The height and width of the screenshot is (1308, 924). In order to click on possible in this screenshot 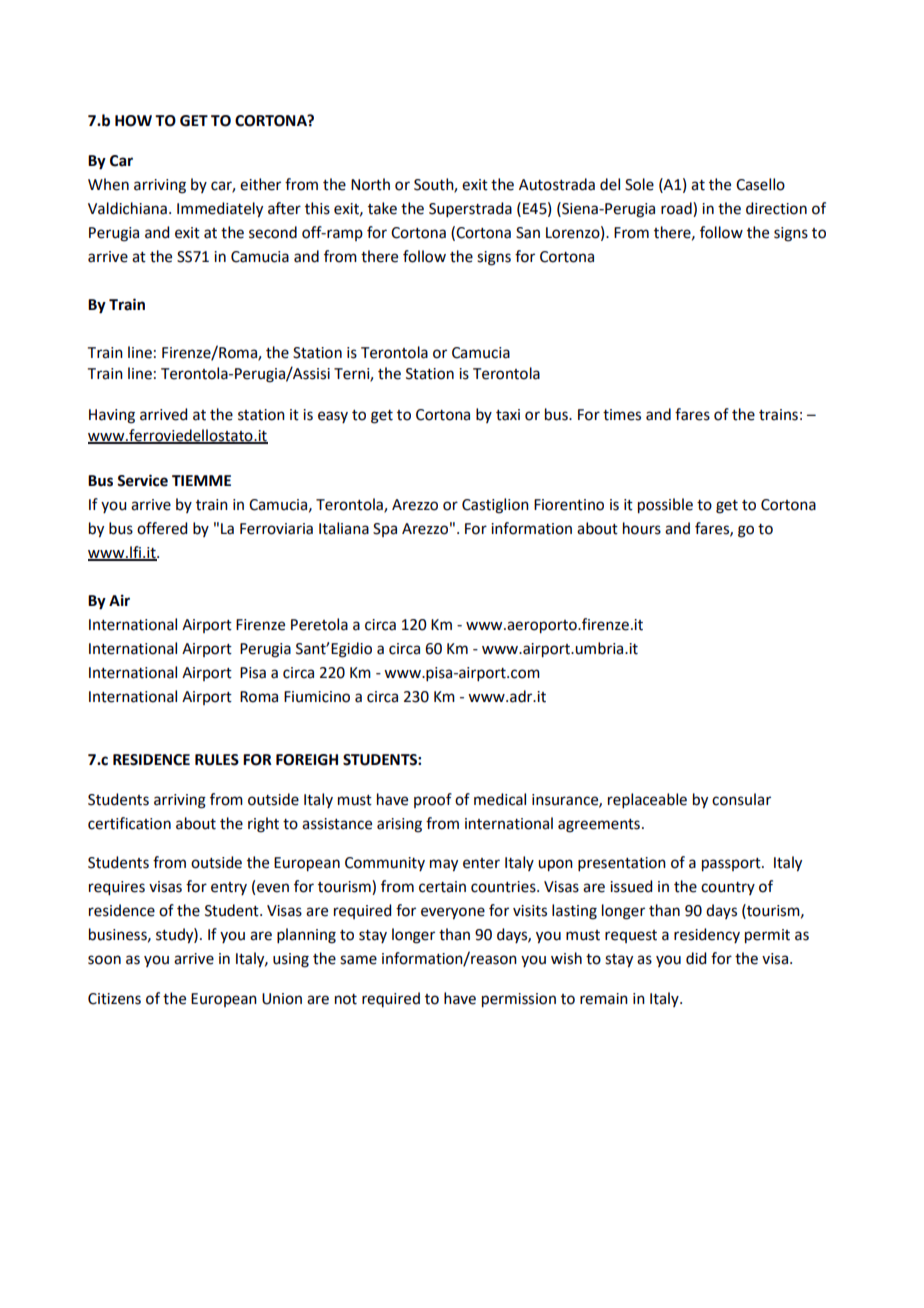, I will do `click(665, 506)`.
